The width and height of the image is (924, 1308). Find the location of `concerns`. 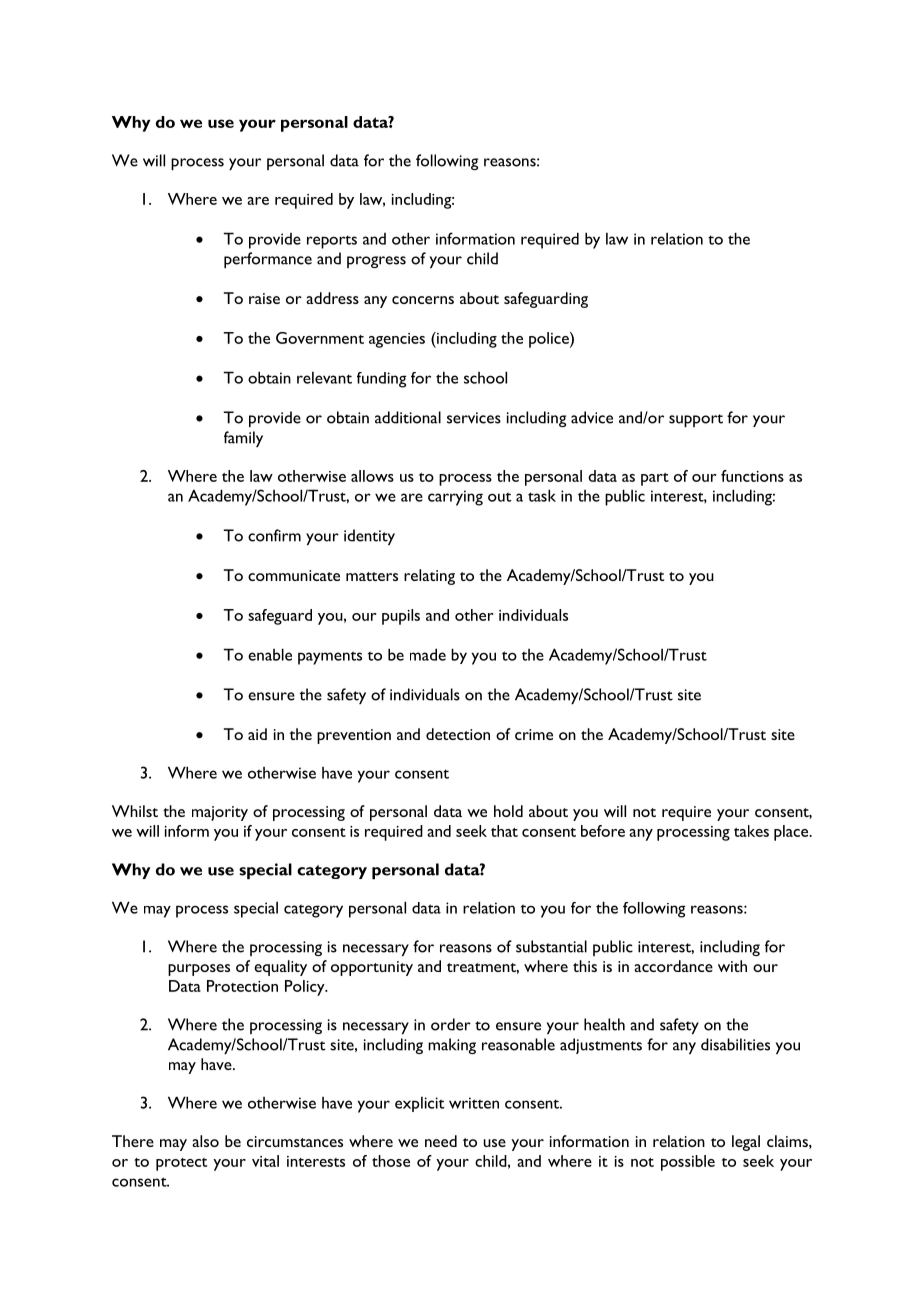

concerns is located at coordinates (423, 300).
